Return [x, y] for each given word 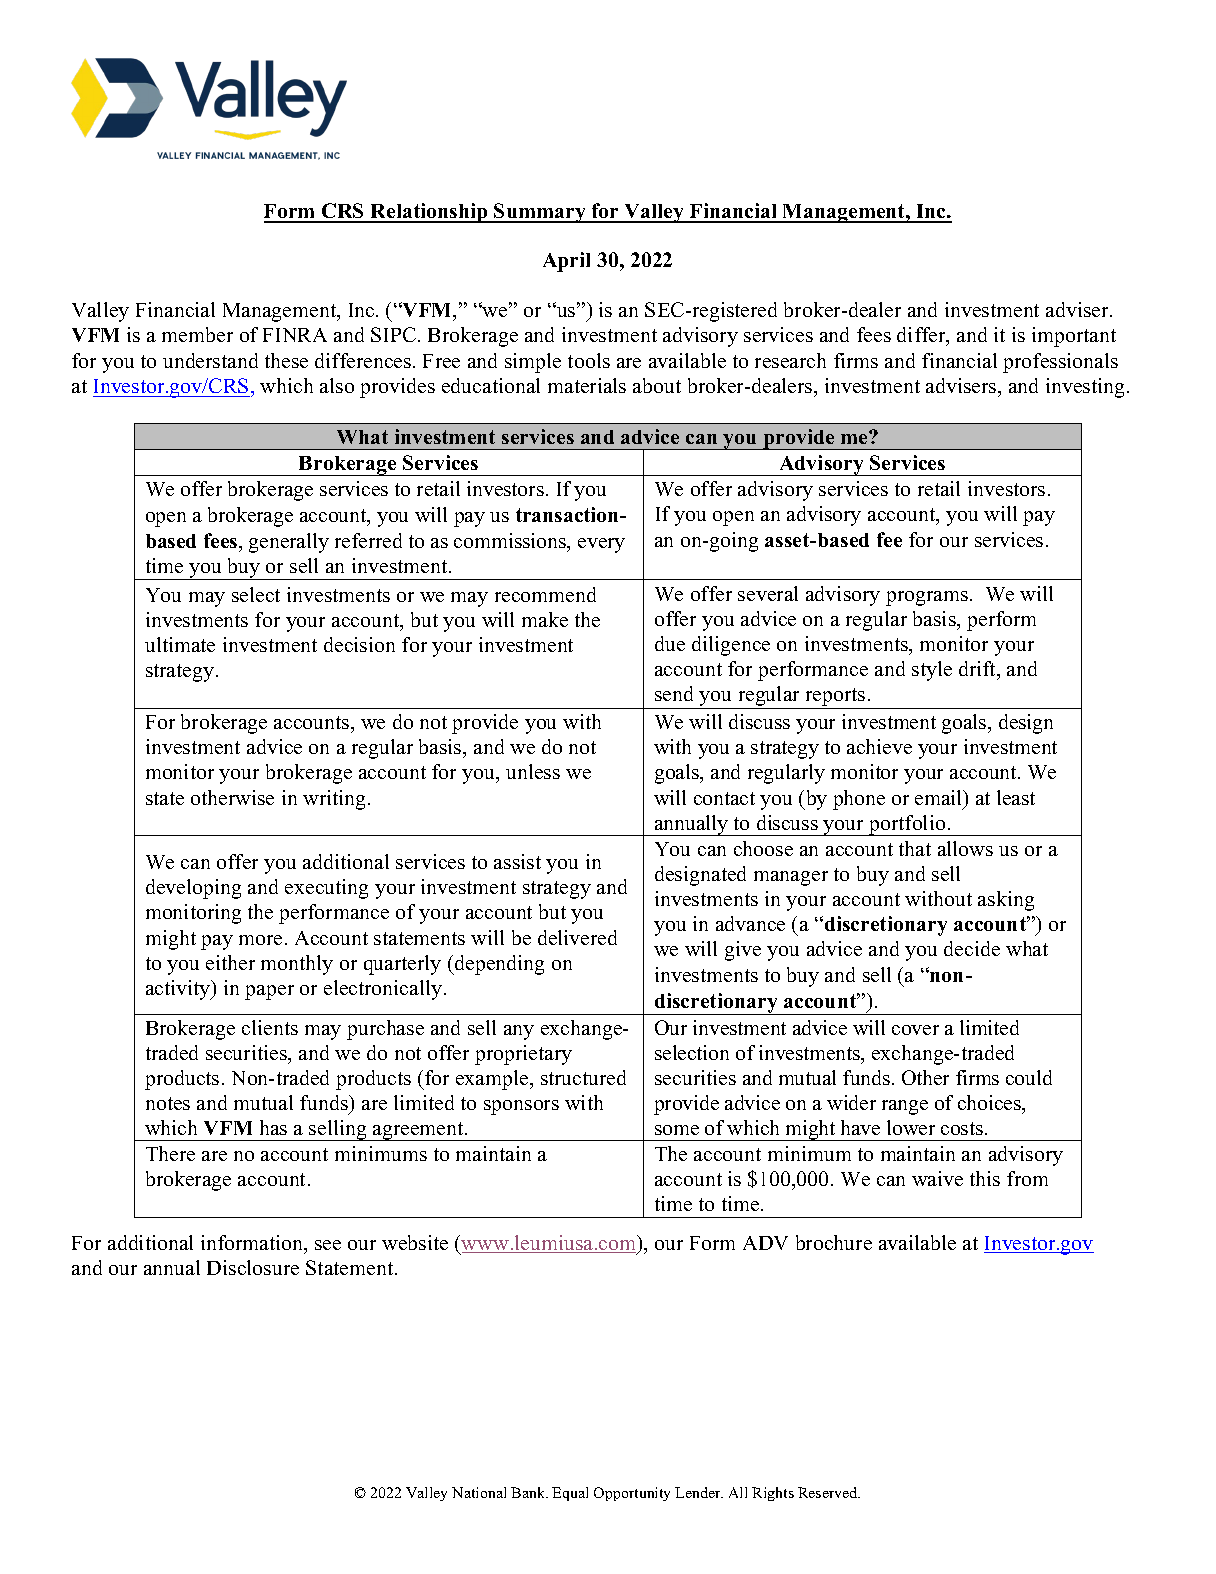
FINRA [295, 335]
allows [965, 848]
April [566, 262]
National [479, 1492]
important [1074, 337]
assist [517, 861]
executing [326, 889]
